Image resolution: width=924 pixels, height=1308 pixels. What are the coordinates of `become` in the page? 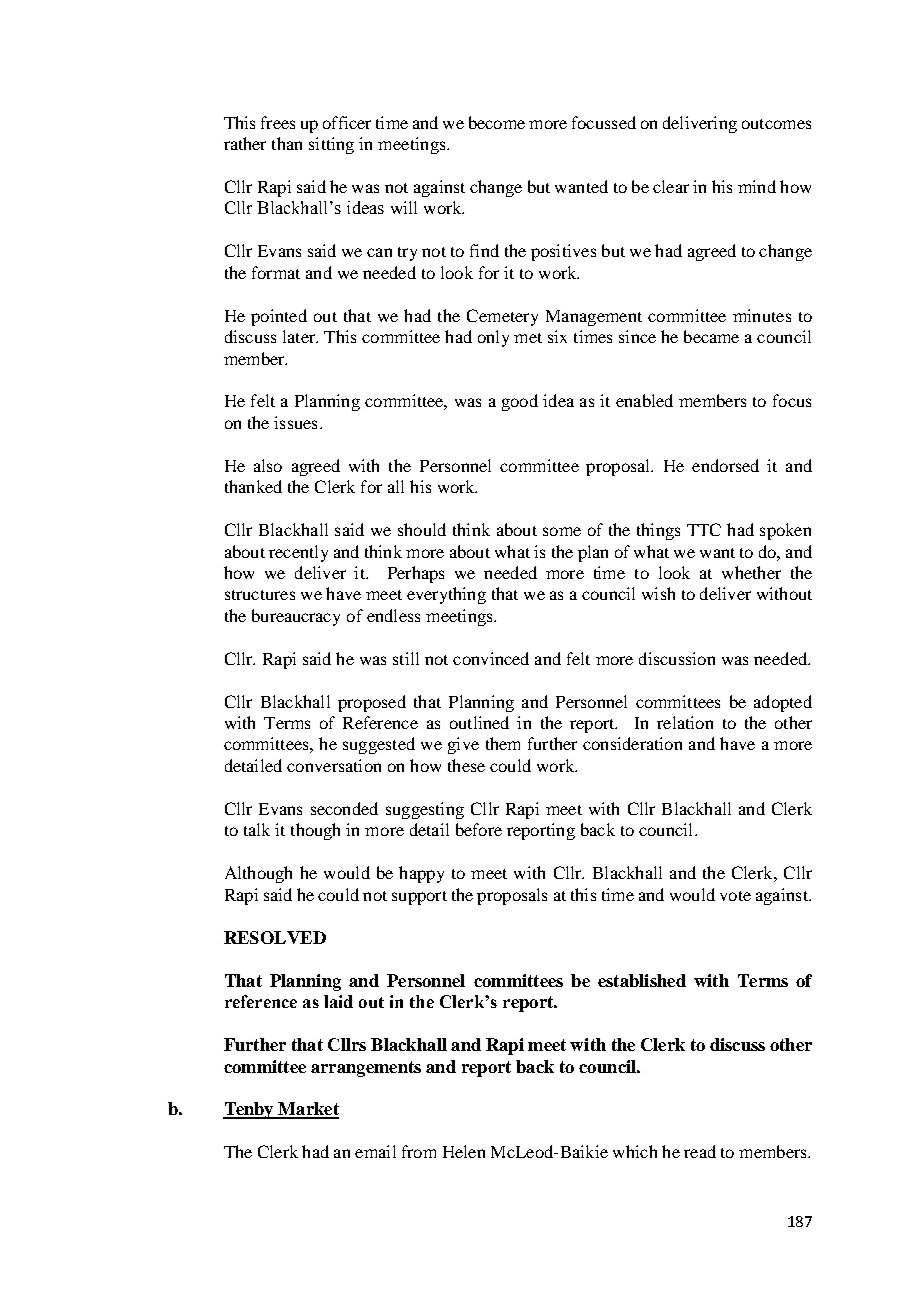 It's located at (497, 122).
